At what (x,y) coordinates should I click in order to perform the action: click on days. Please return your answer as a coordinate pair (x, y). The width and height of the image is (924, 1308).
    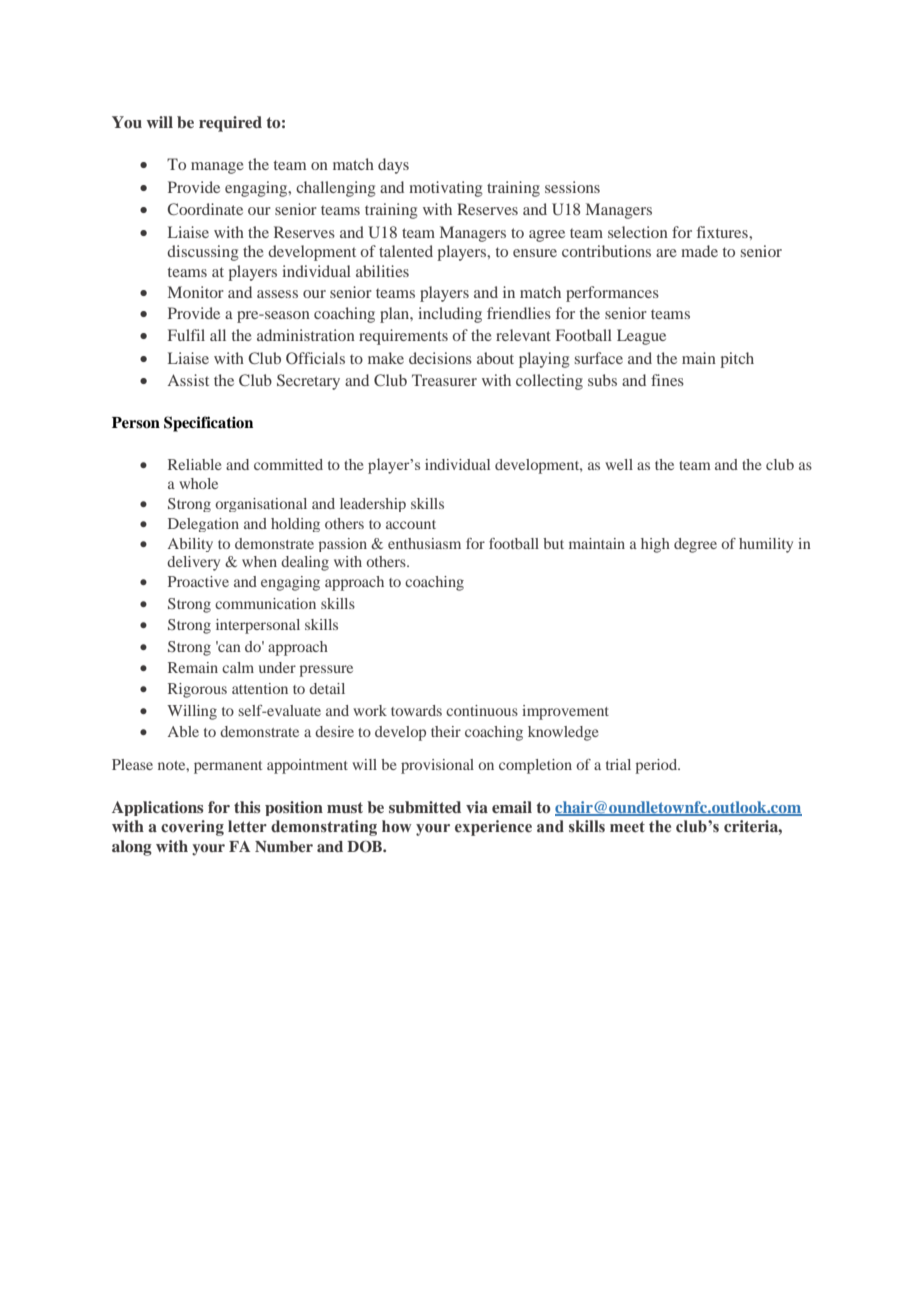
    Looking at the image, I should click on (393, 166).
